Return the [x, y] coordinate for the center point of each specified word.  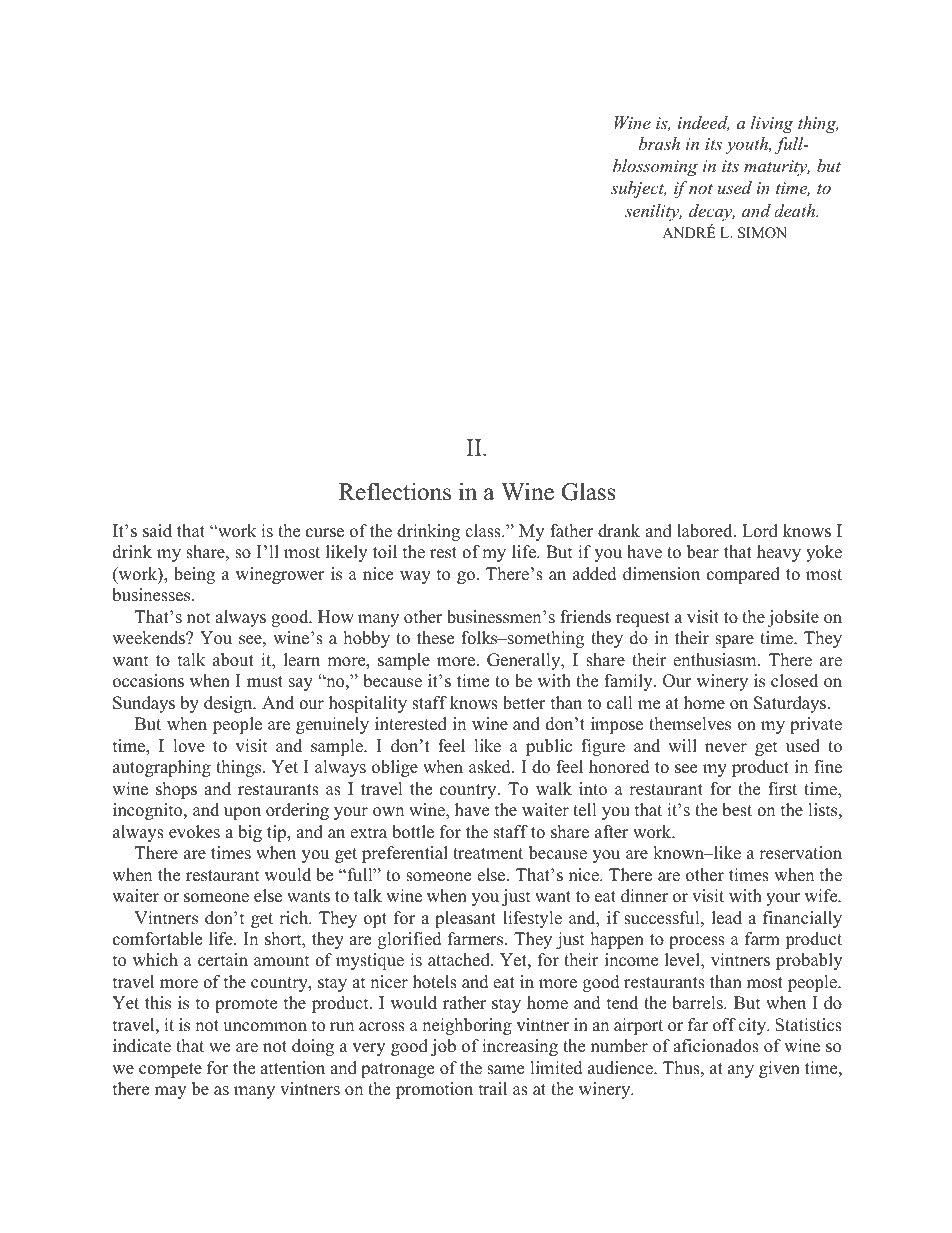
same [505, 1070]
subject [638, 189]
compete [170, 1070]
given [779, 1069]
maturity [777, 168]
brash [659, 143]
